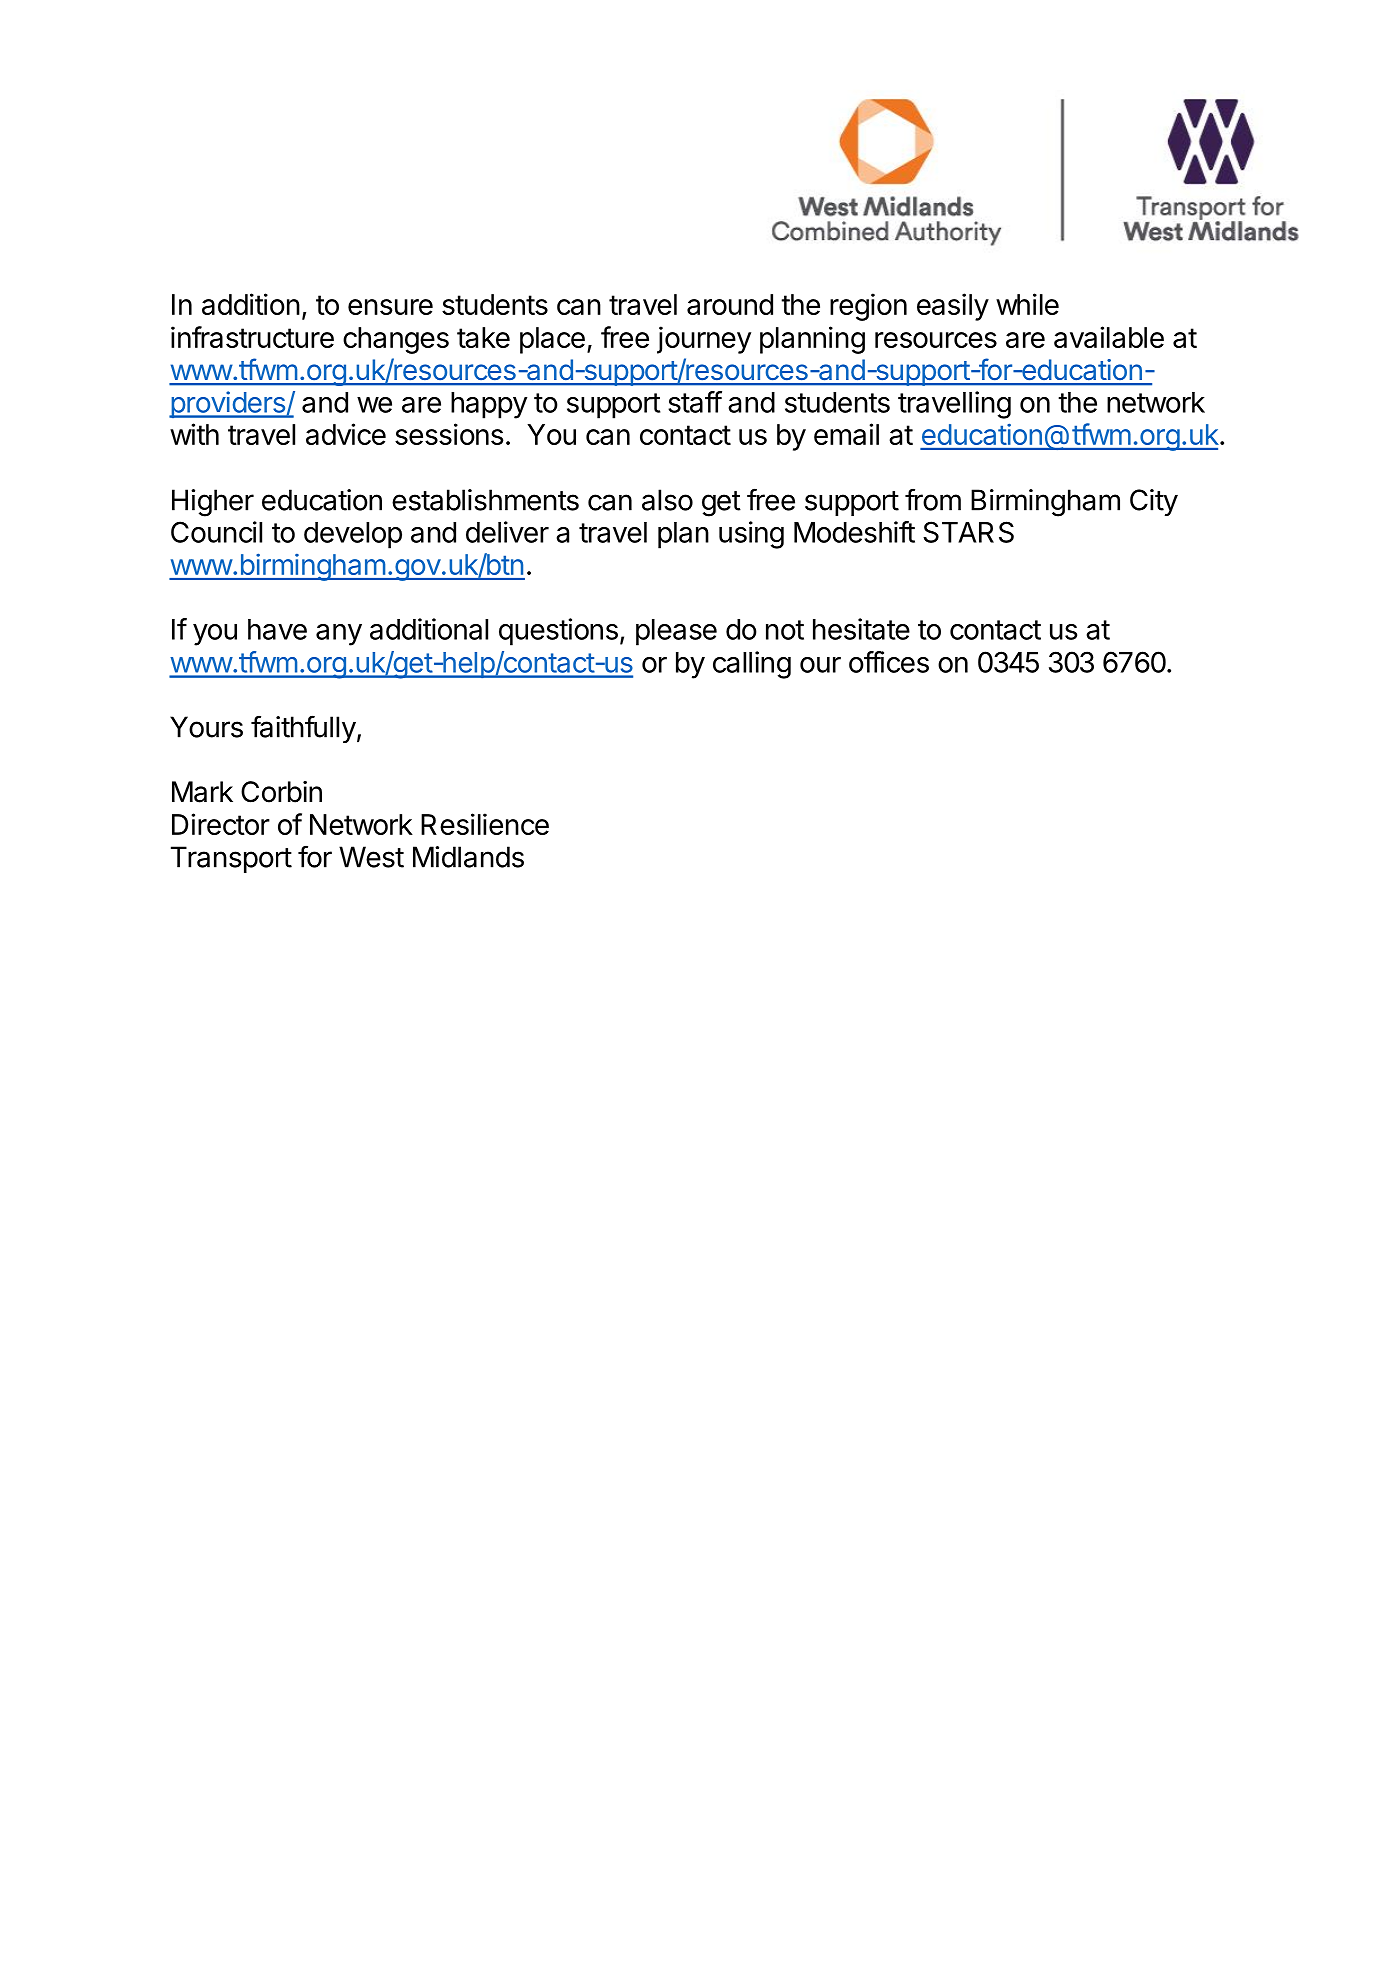 The height and width of the image is (1981, 1400). I want to click on while, so click(1027, 304).
